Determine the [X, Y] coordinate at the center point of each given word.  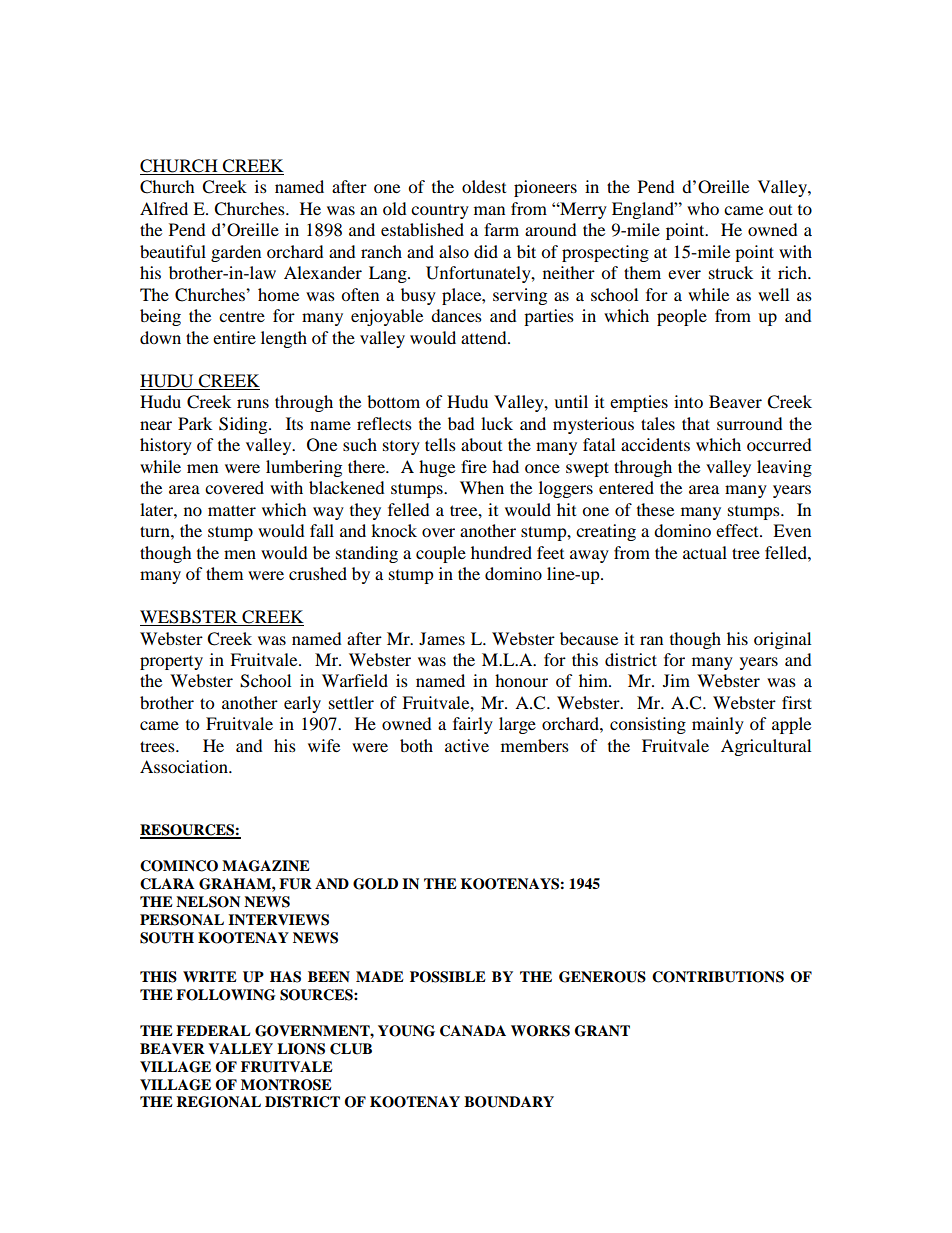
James [442, 638]
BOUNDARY [509, 1102]
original [782, 640]
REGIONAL [218, 1102]
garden [236, 253]
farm [501, 229]
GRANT [602, 1031]
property [171, 663]
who [703, 208]
